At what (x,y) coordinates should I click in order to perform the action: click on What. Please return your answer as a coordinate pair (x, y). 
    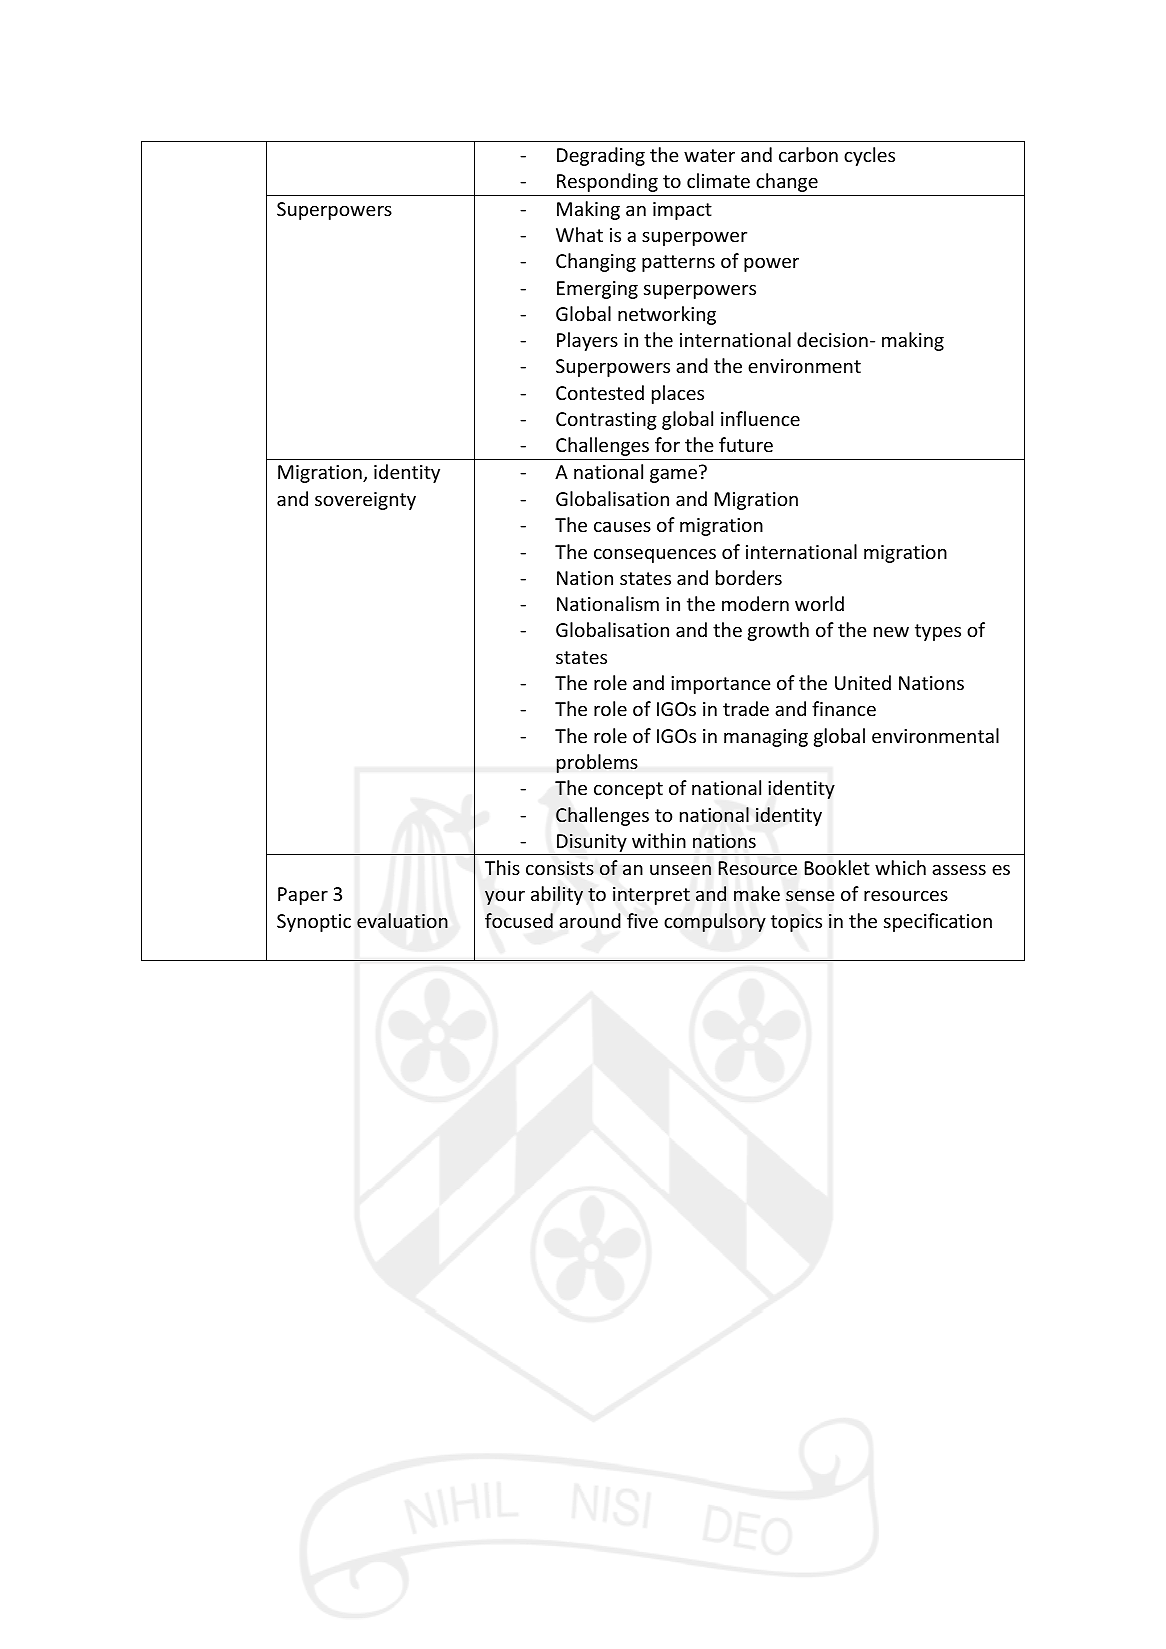
    Looking at the image, I should click on (579, 234).
